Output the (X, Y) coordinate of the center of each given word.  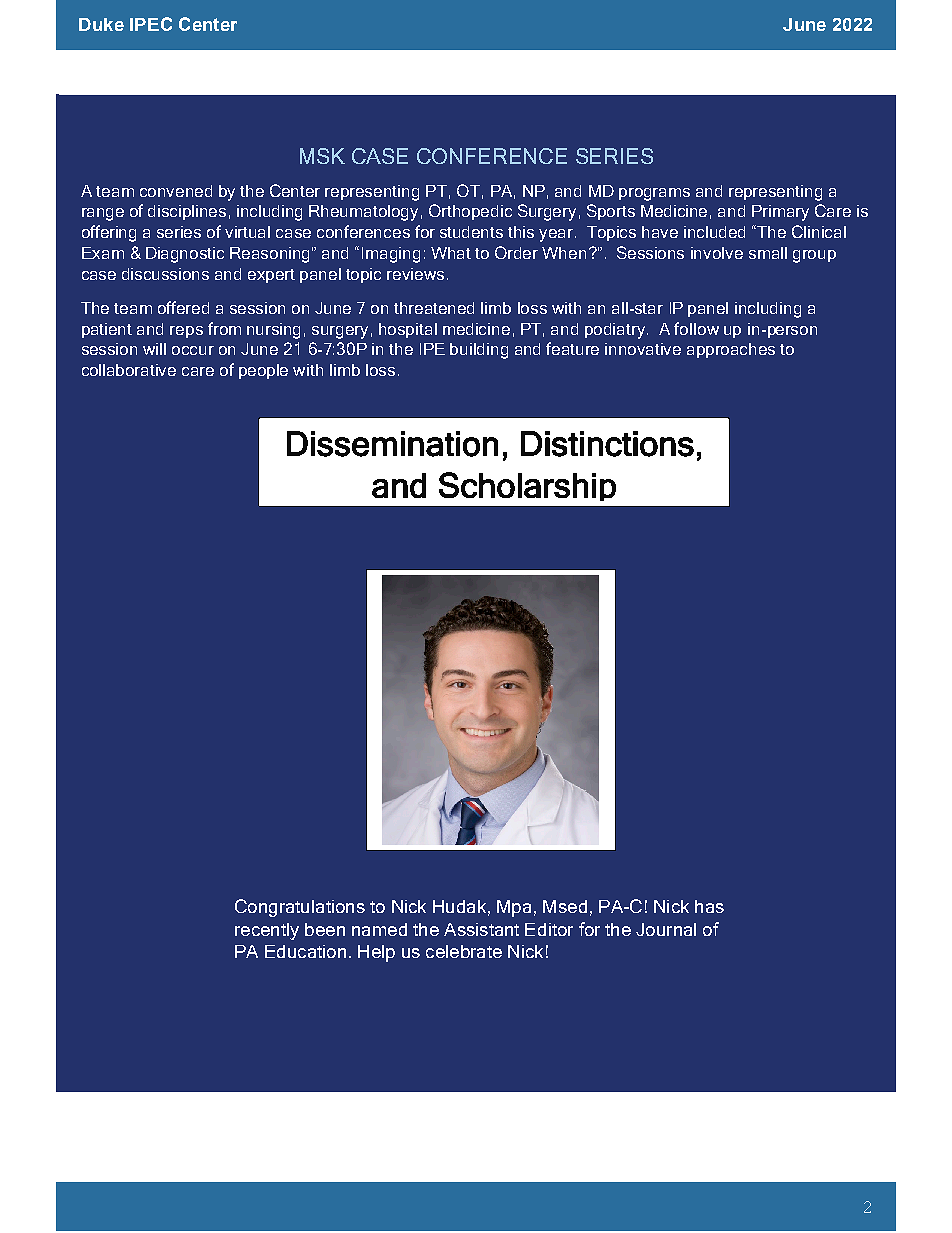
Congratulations (300, 908)
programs (654, 194)
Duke (101, 24)
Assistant (481, 929)
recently (267, 931)
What (451, 253)
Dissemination (392, 444)
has (709, 906)
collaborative (129, 370)
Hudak (459, 906)
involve (717, 253)
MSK (322, 156)
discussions (165, 274)
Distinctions (607, 444)
